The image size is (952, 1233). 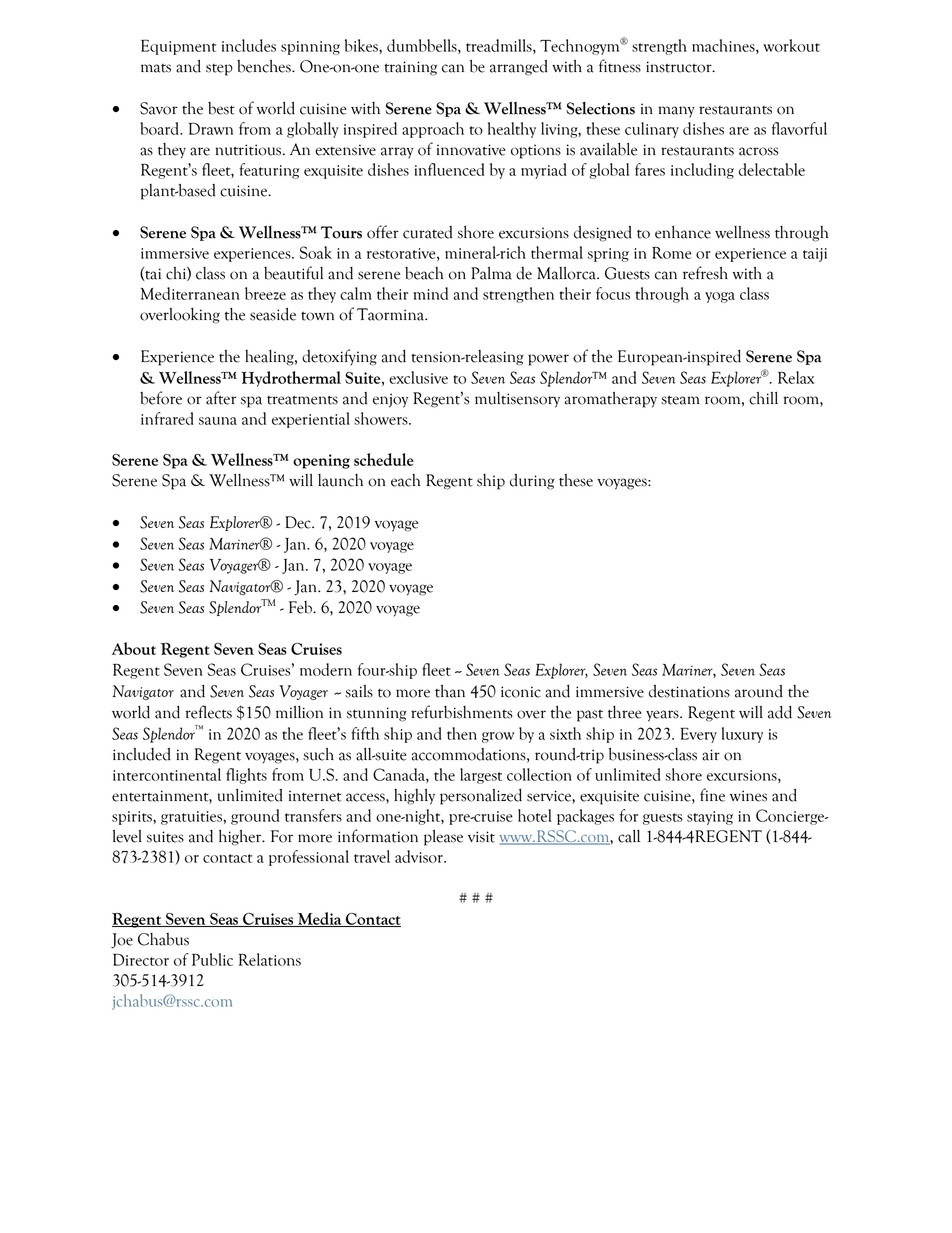 I want to click on chill, so click(x=763, y=398).
